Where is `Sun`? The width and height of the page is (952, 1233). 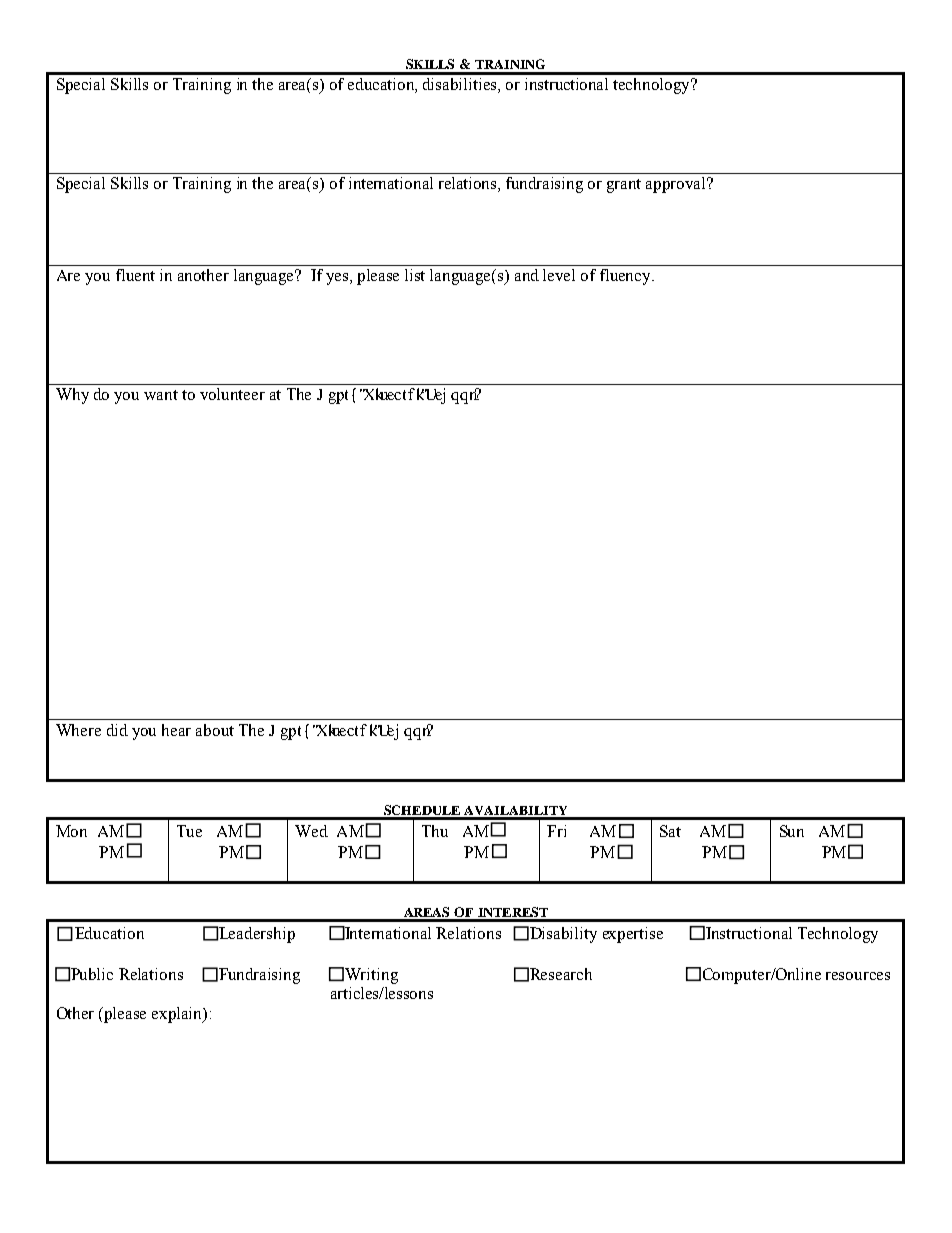
Sun is located at coordinates (792, 831).
